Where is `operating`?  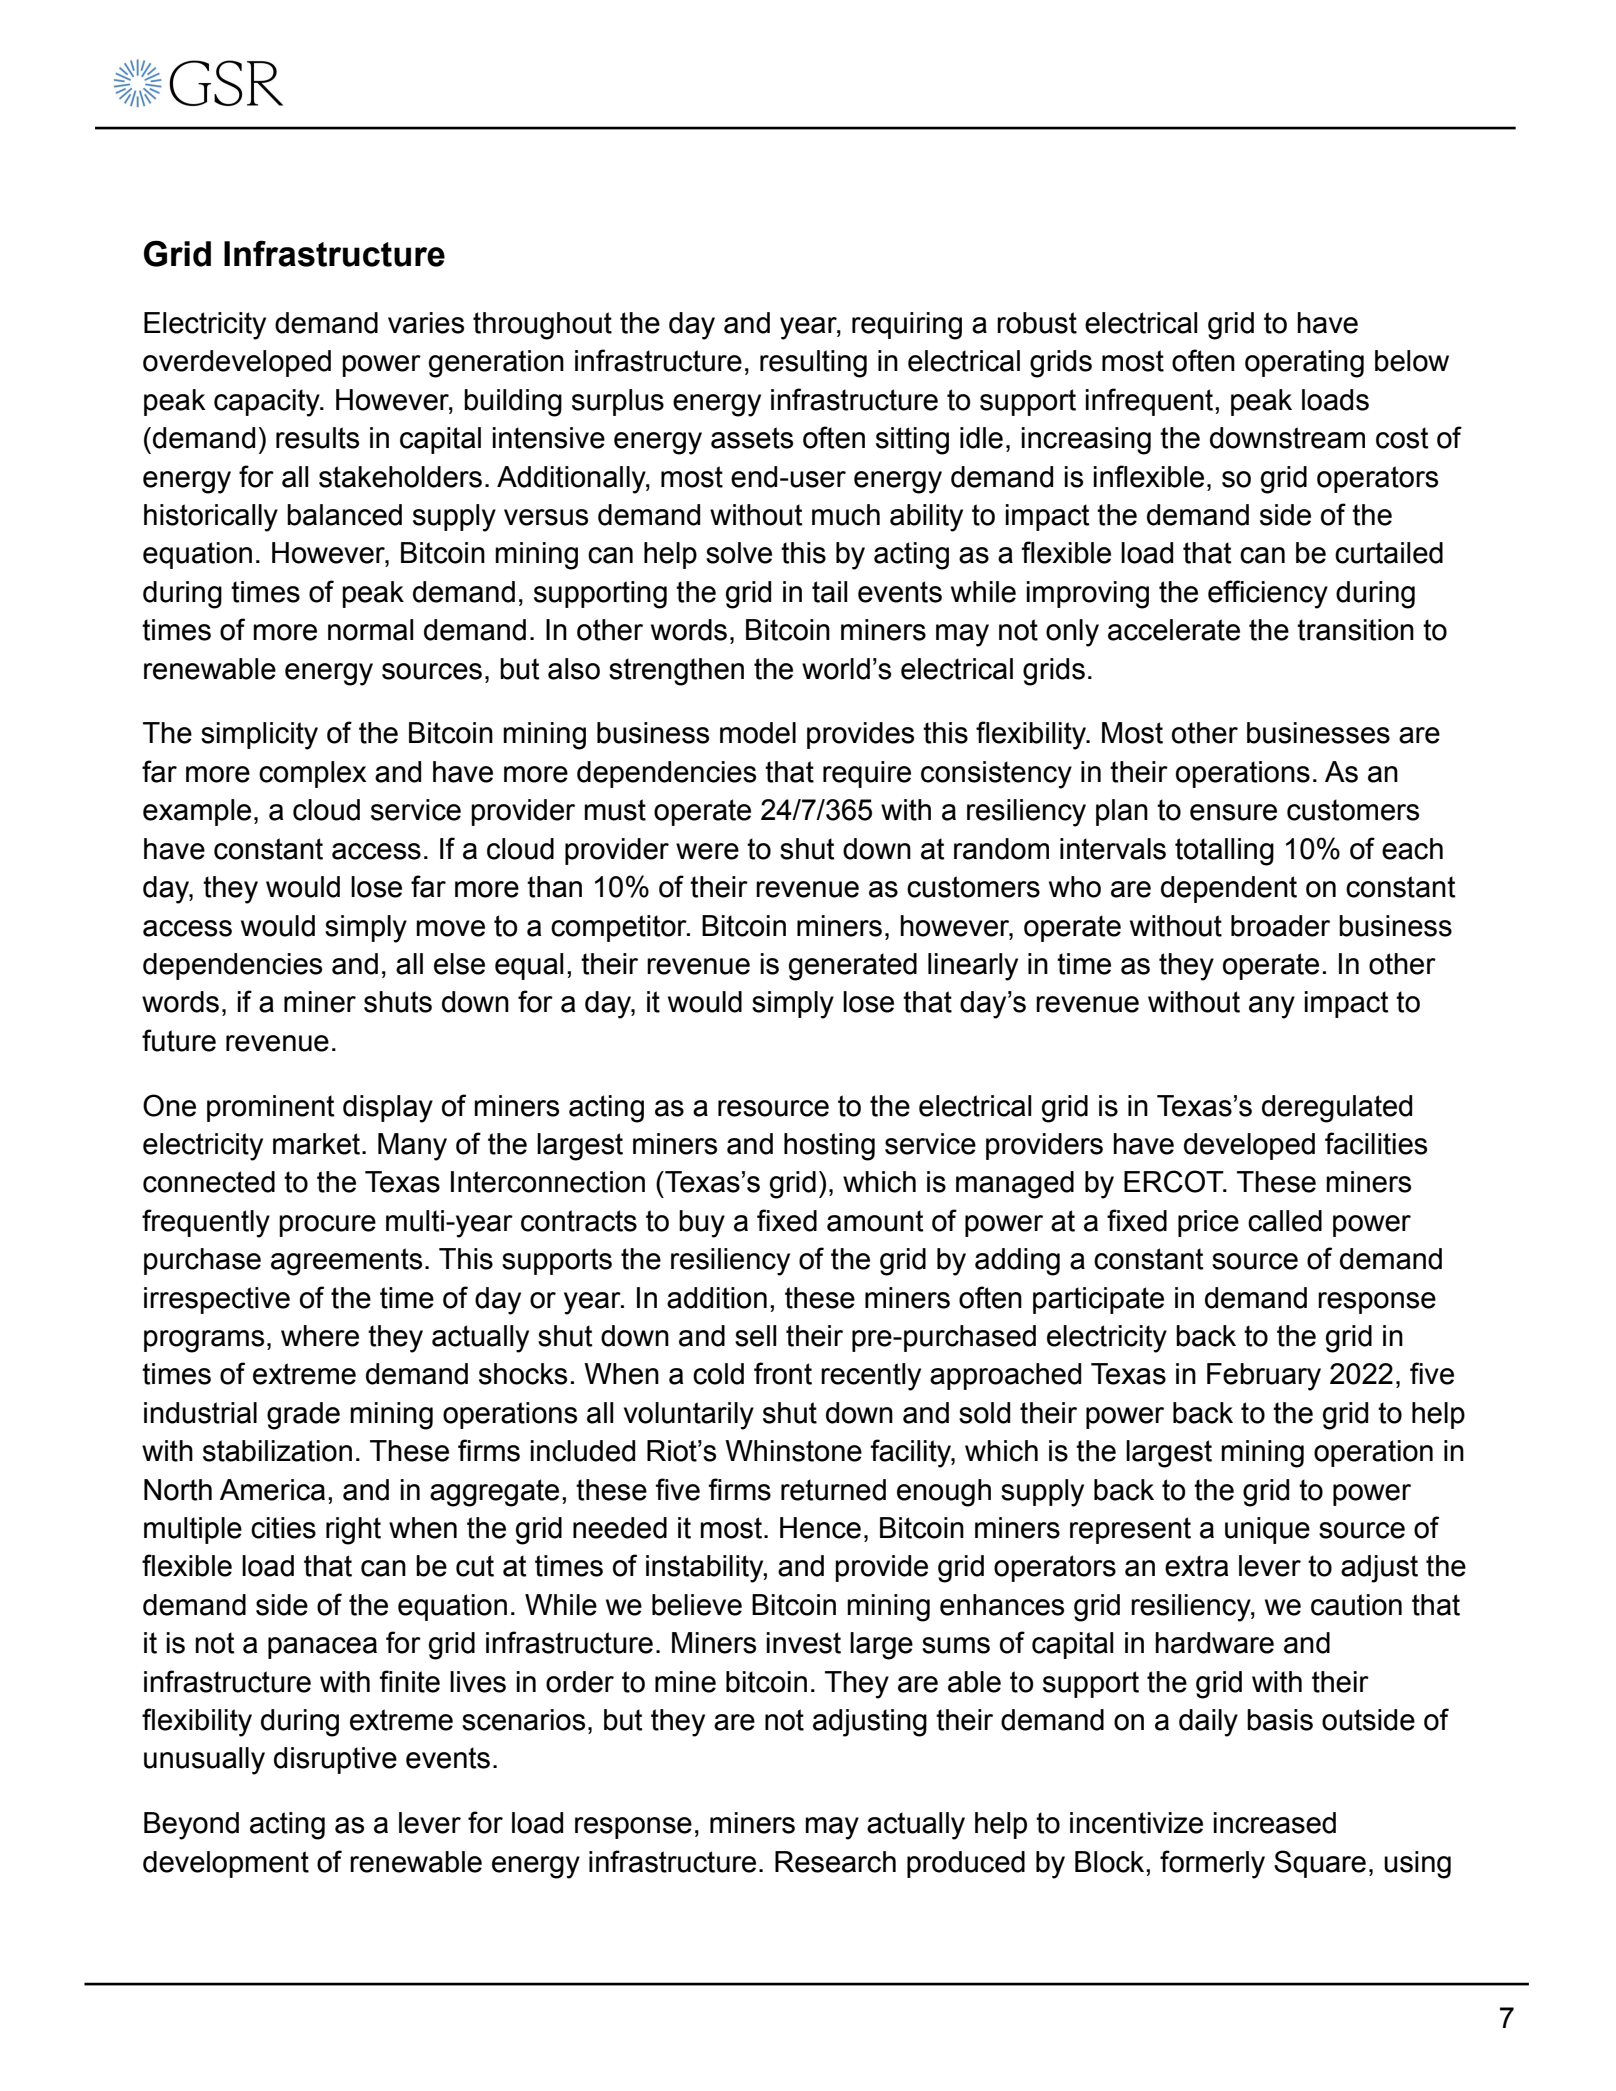
operating is located at coordinates (1304, 364).
